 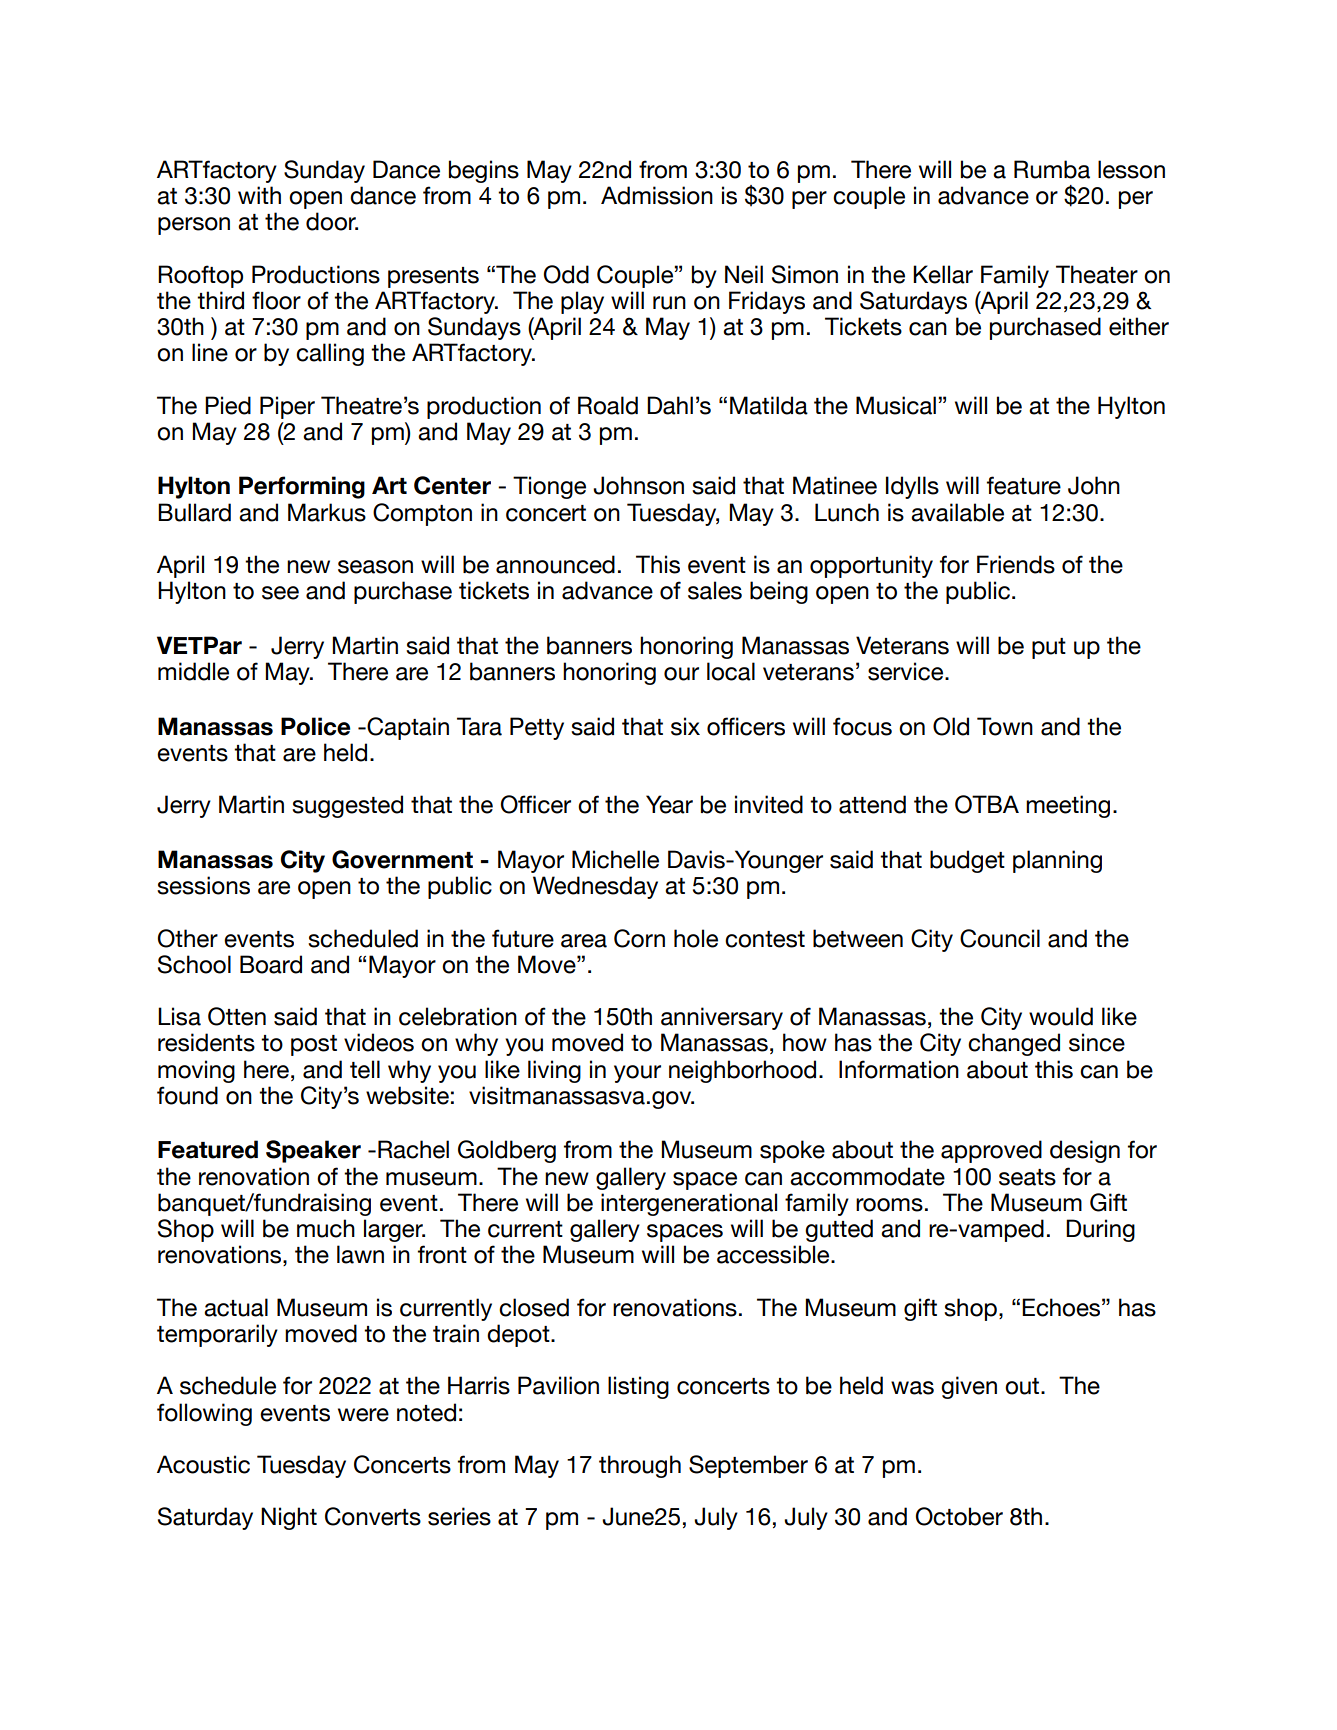 What do you see at coordinates (289, 1518) in the screenshot?
I see `Night` at bounding box center [289, 1518].
